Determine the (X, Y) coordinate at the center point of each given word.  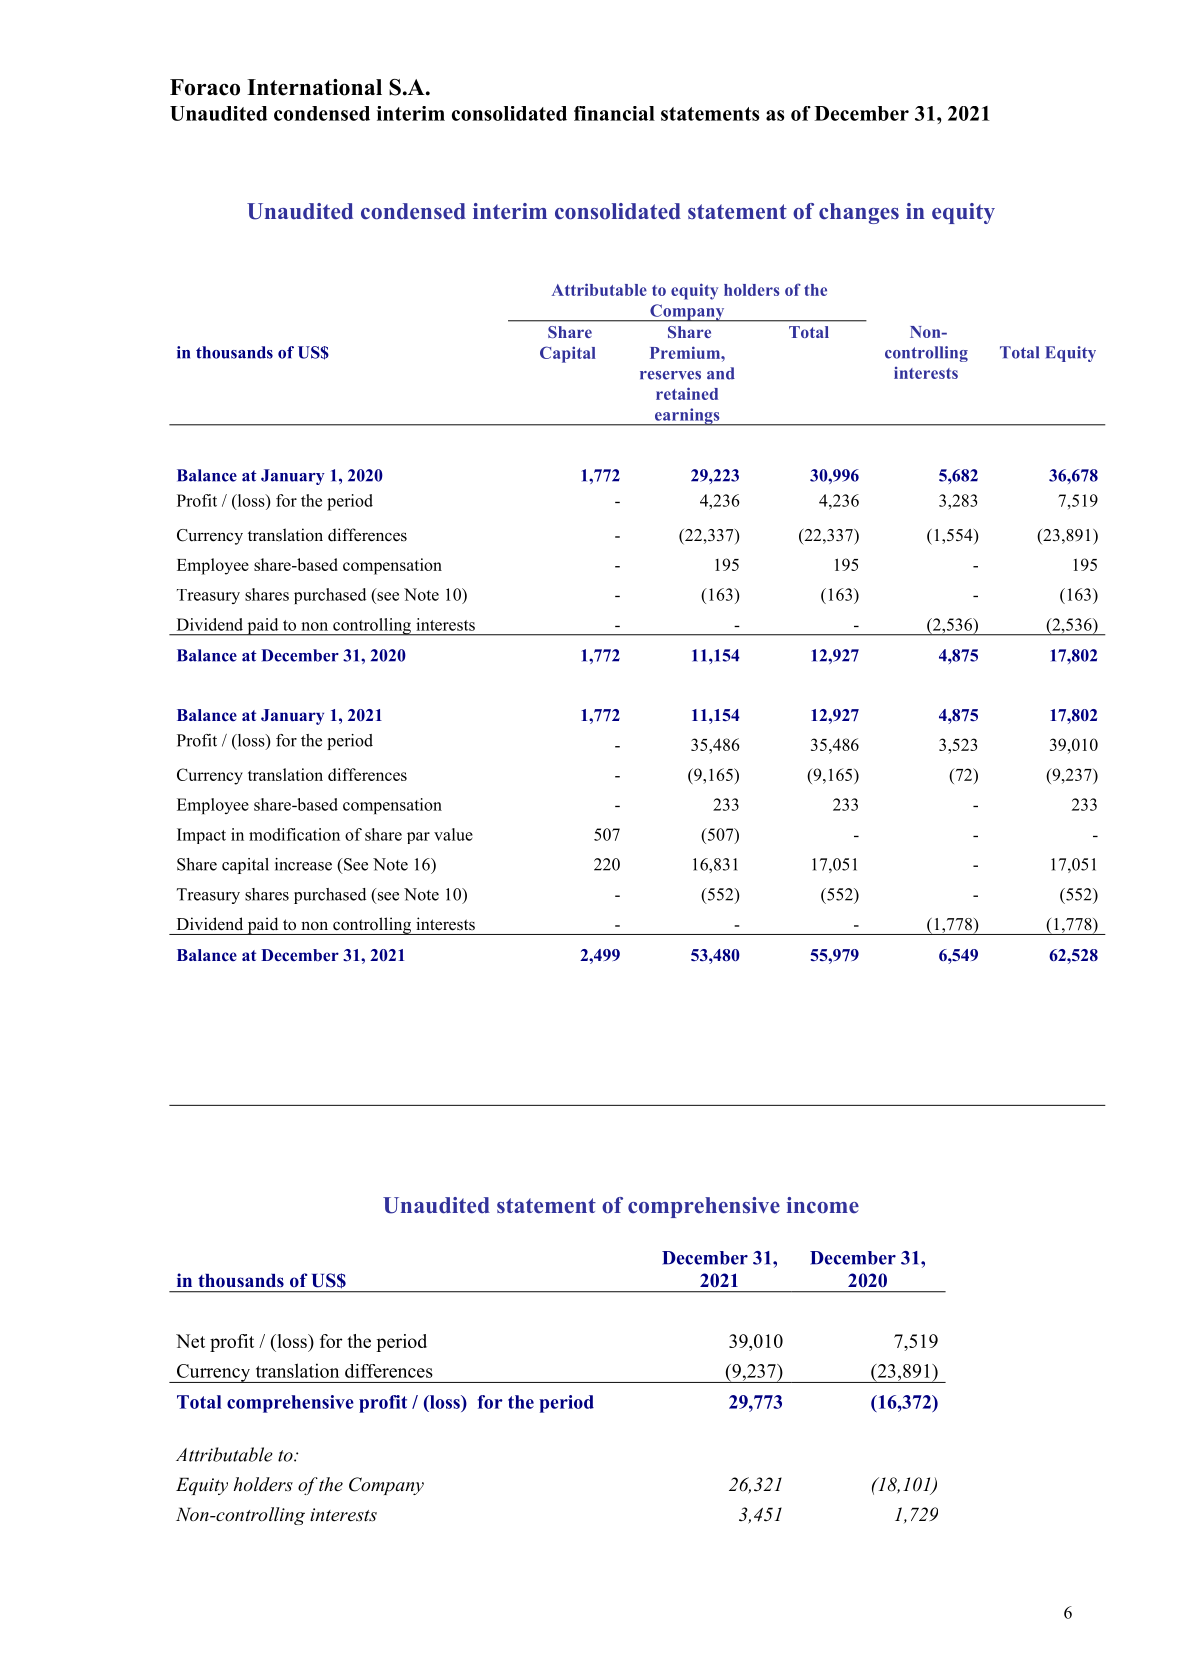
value (453, 834)
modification (294, 834)
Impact (201, 836)
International (314, 87)
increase (303, 864)
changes (859, 213)
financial (614, 113)
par (418, 838)
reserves (670, 375)
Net (190, 1341)
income (823, 1205)
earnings (687, 417)
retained (687, 393)
